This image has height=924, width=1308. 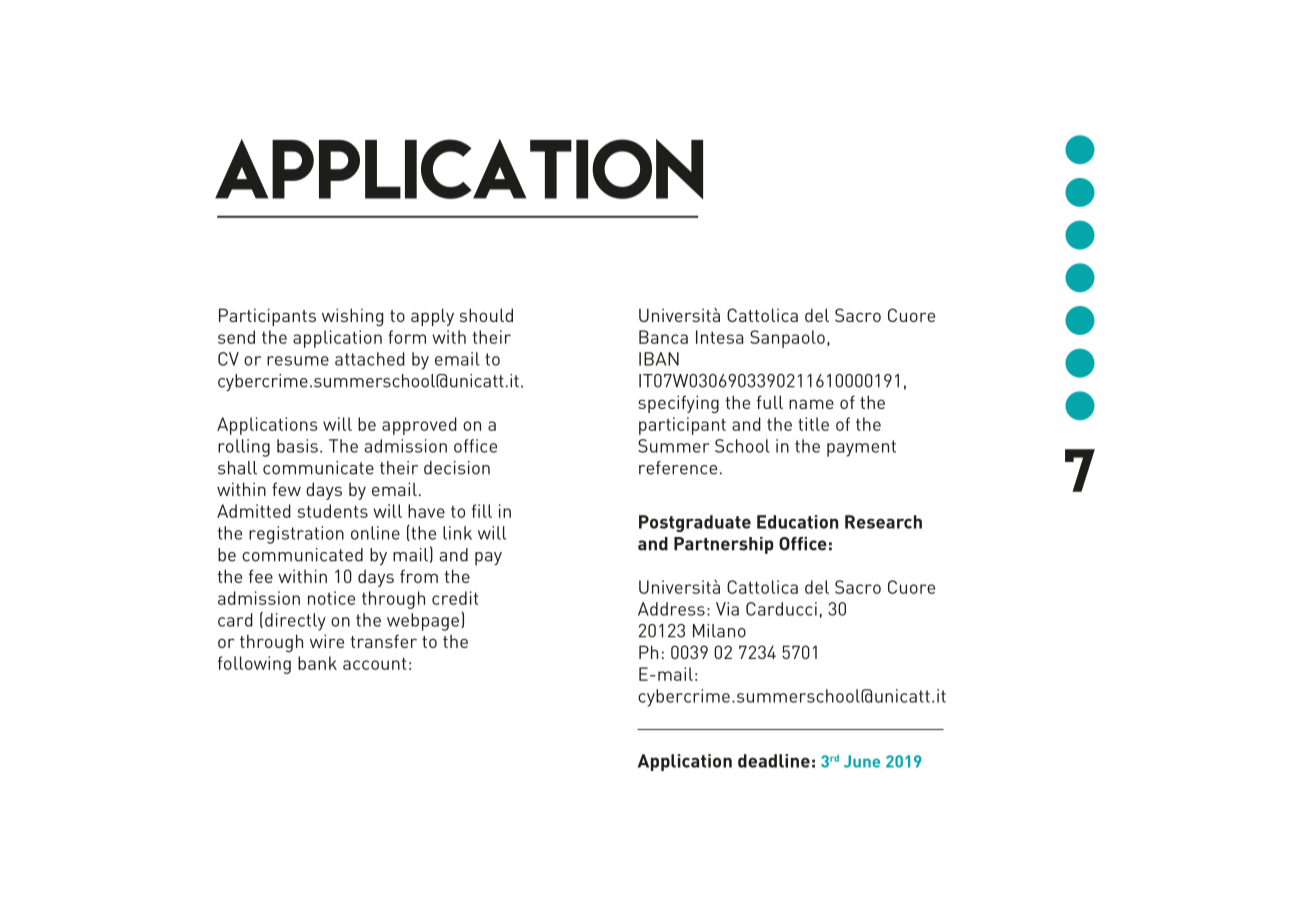 What do you see at coordinates (659, 359) in the image?
I see `IBAN` at bounding box center [659, 359].
